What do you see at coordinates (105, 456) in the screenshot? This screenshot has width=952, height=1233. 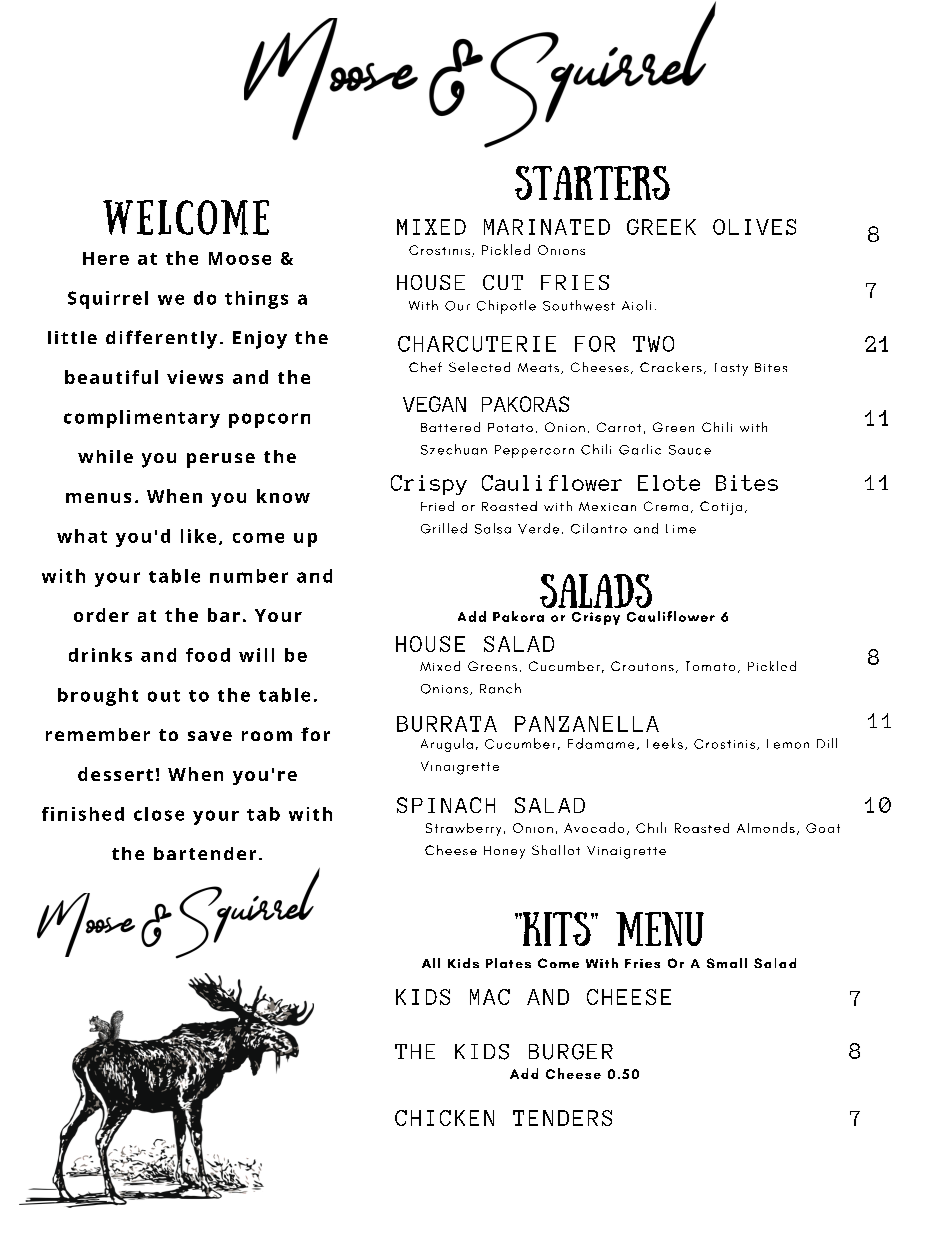 I see `while` at bounding box center [105, 456].
